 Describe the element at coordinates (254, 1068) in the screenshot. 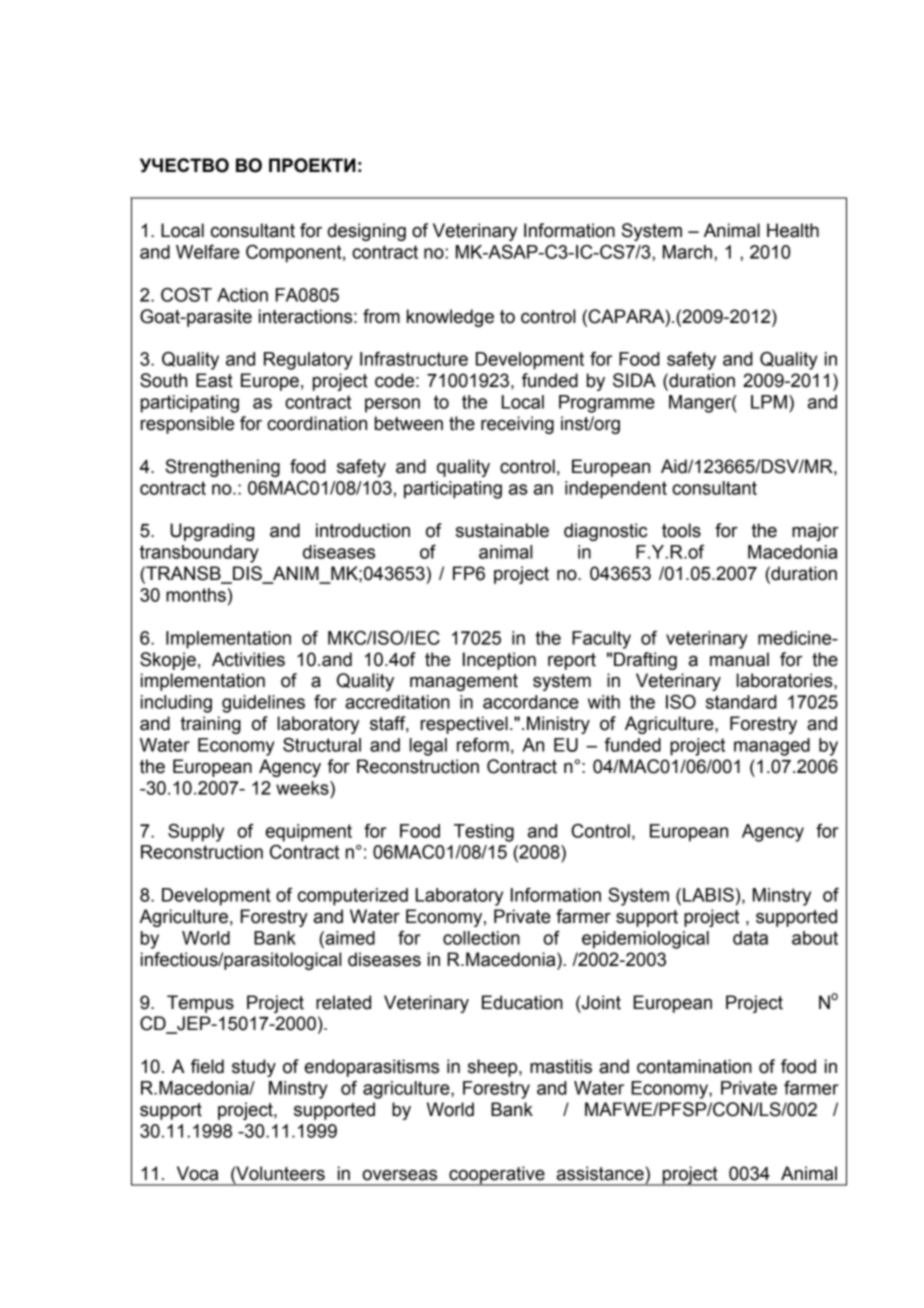

I see `study` at that location.
